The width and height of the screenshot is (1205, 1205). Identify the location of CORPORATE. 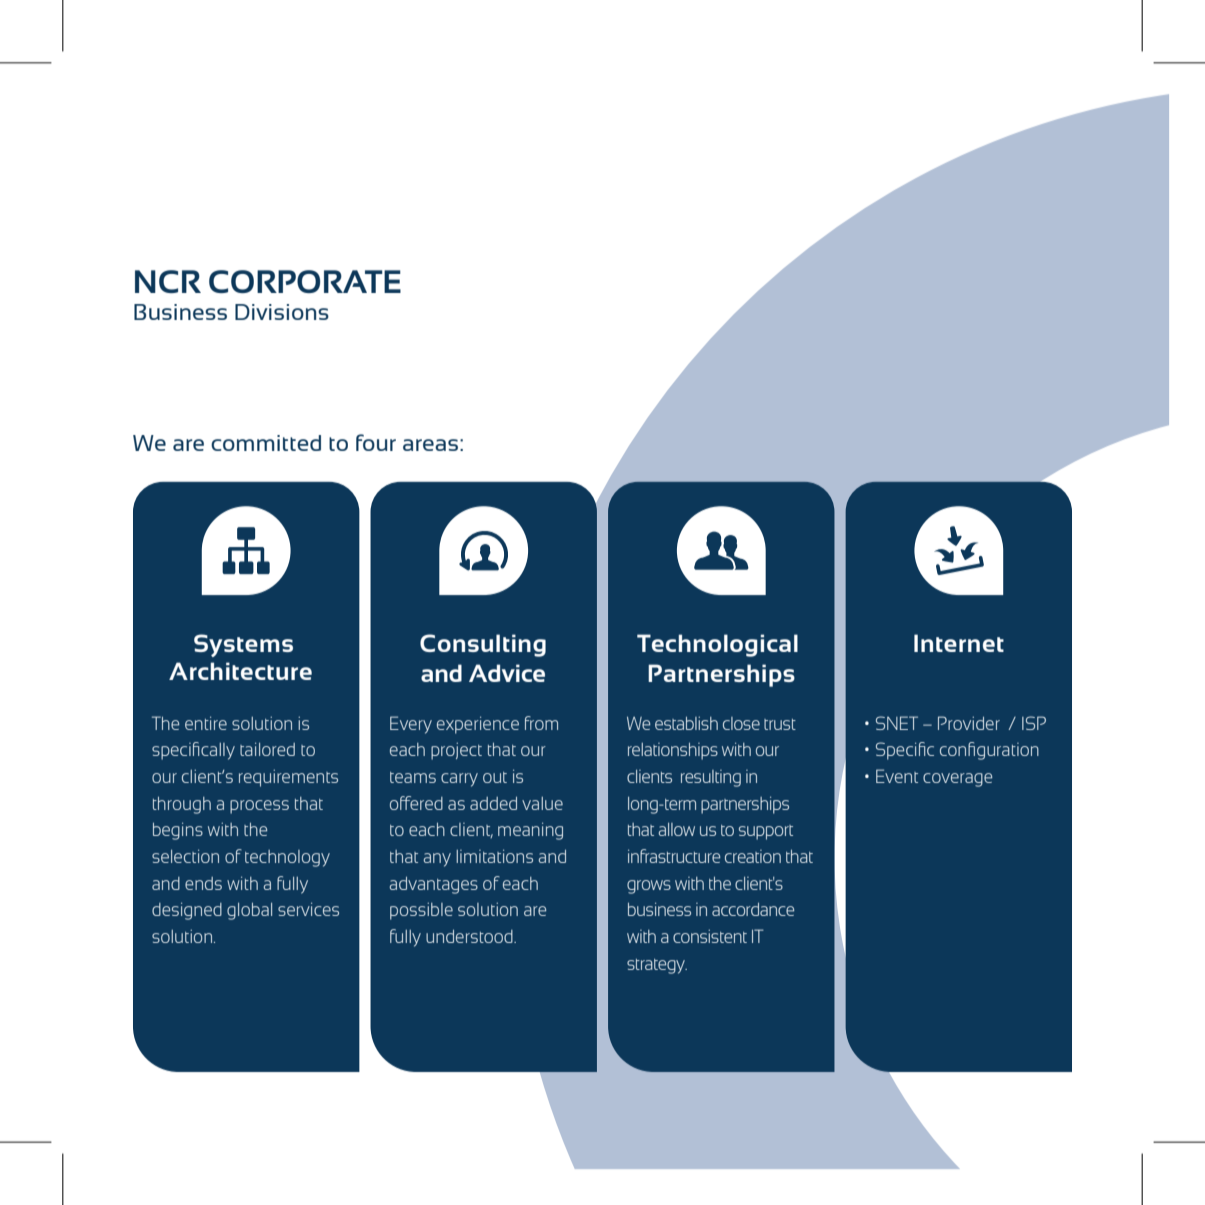
(305, 281).
